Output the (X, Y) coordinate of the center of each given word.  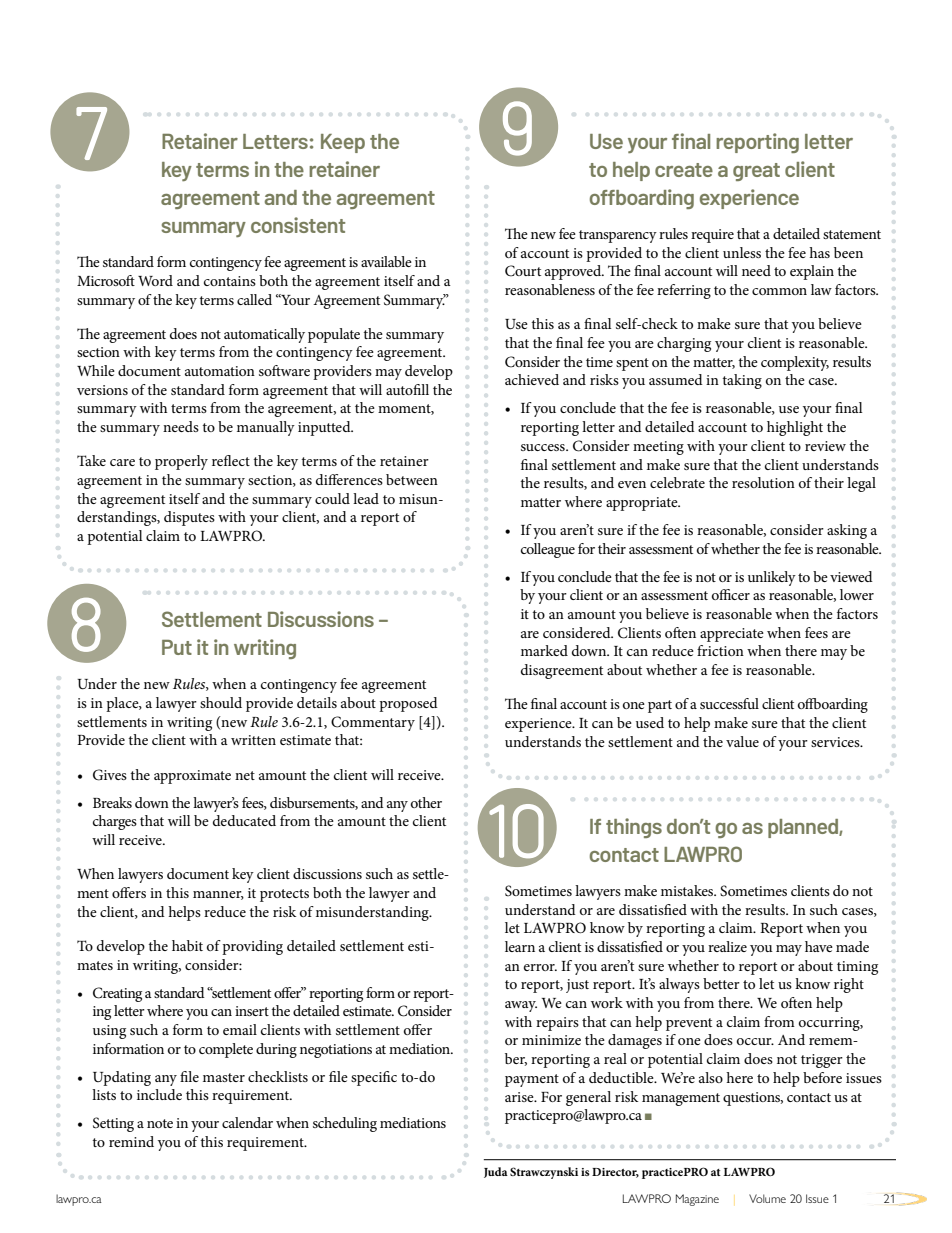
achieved (532, 379)
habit (187, 945)
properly (181, 462)
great (756, 172)
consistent (298, 225)
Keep (343, 143)
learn (520, 946)
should (221, 702)
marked (544, 650)
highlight (795, 428)
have (819, 946)
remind (131, 1141)
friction (720, 650)
